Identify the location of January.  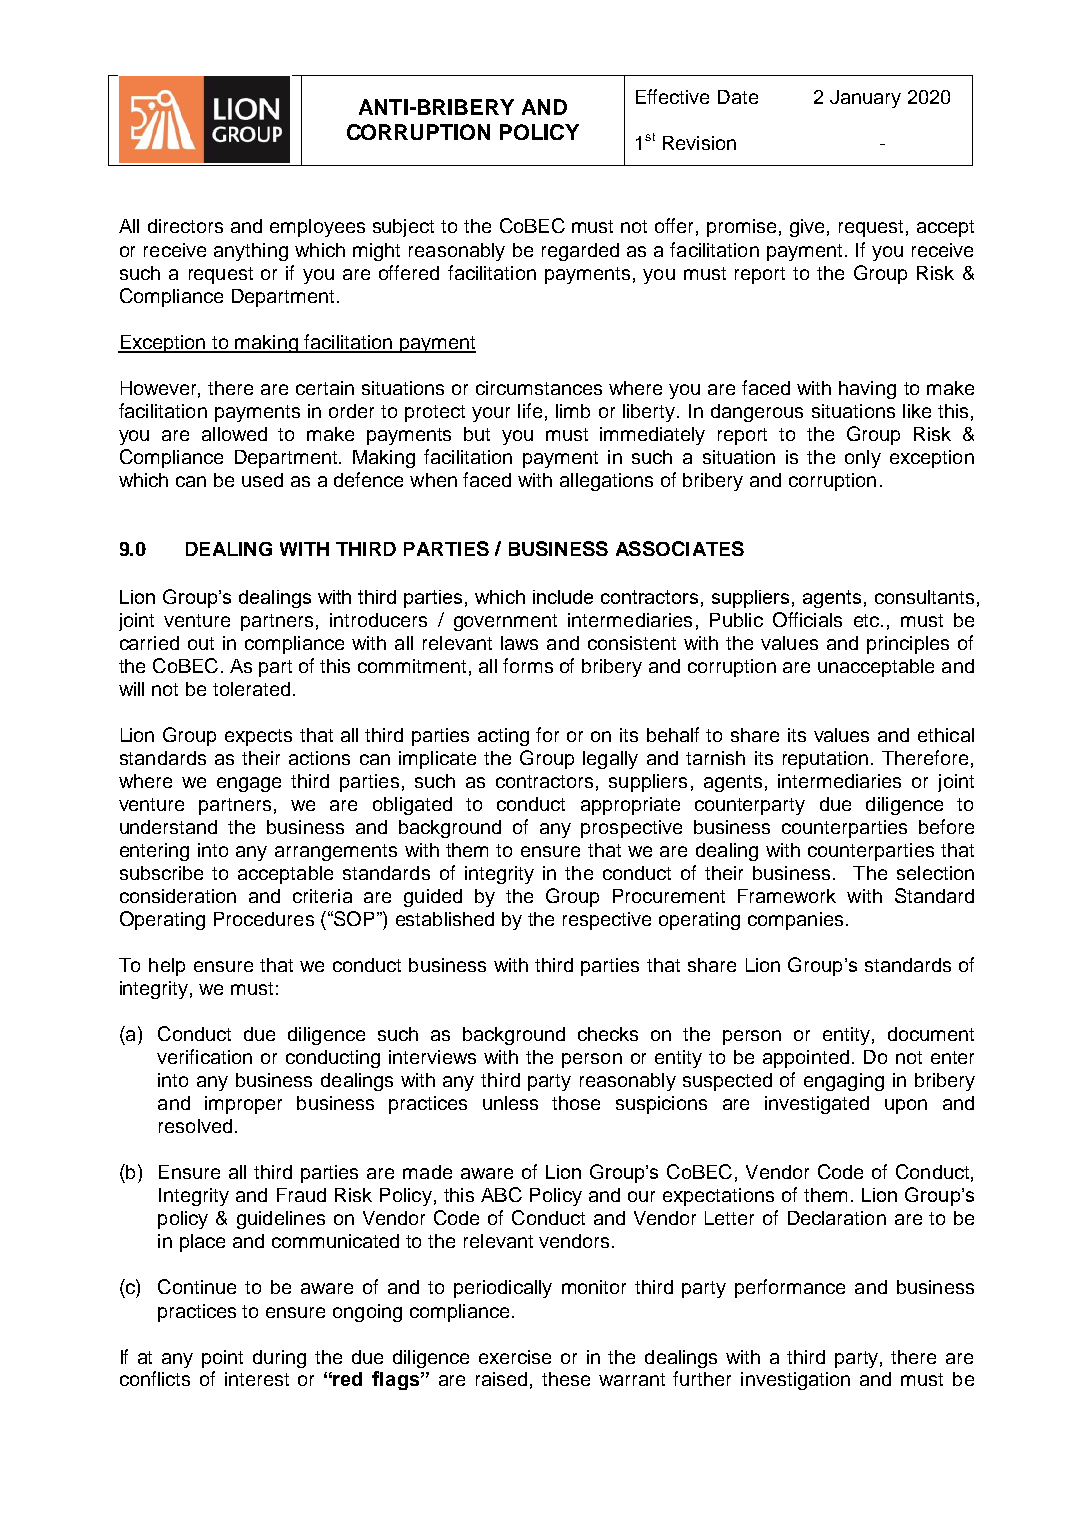
(865, 99).
